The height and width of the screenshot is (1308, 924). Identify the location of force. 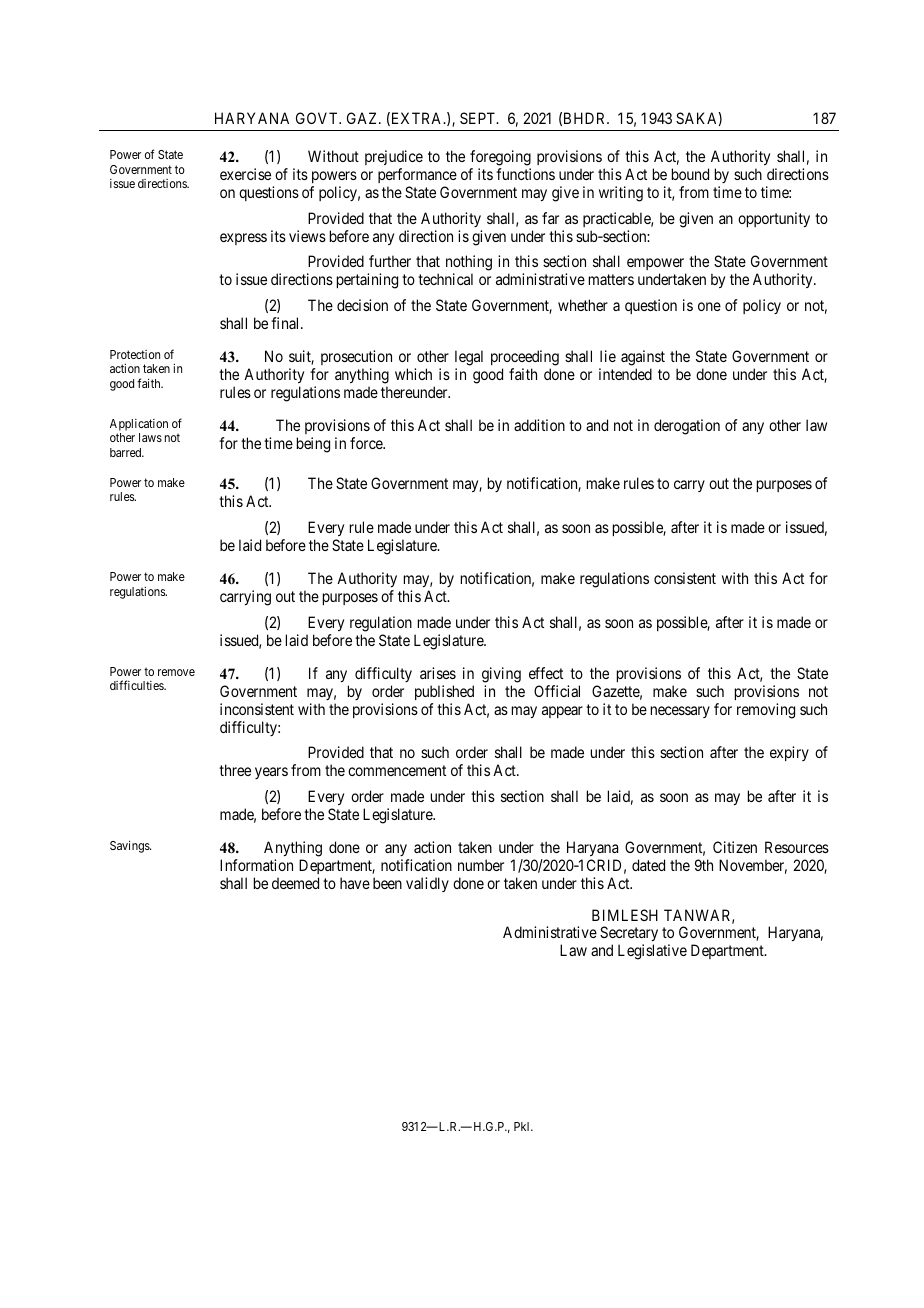
(367, 443).
